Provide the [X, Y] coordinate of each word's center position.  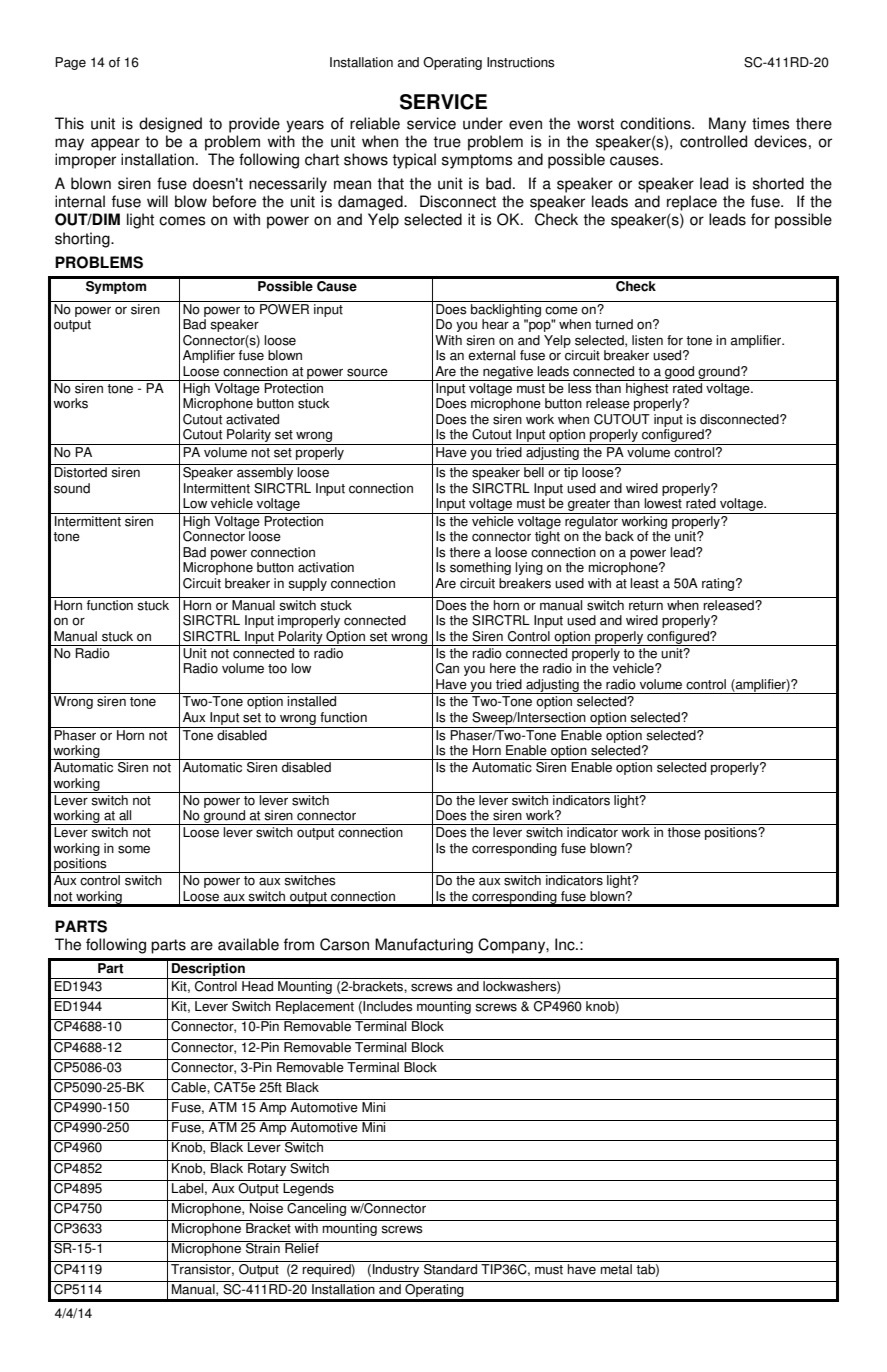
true [447, 142]
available [248, 944]
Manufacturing [424, 946]
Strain [263, 1247]
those [684, 832]
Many [727, 125]
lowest [663, 503]
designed [170, 125]
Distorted [80, 472]
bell [534, 472]
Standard [450, 1268]
